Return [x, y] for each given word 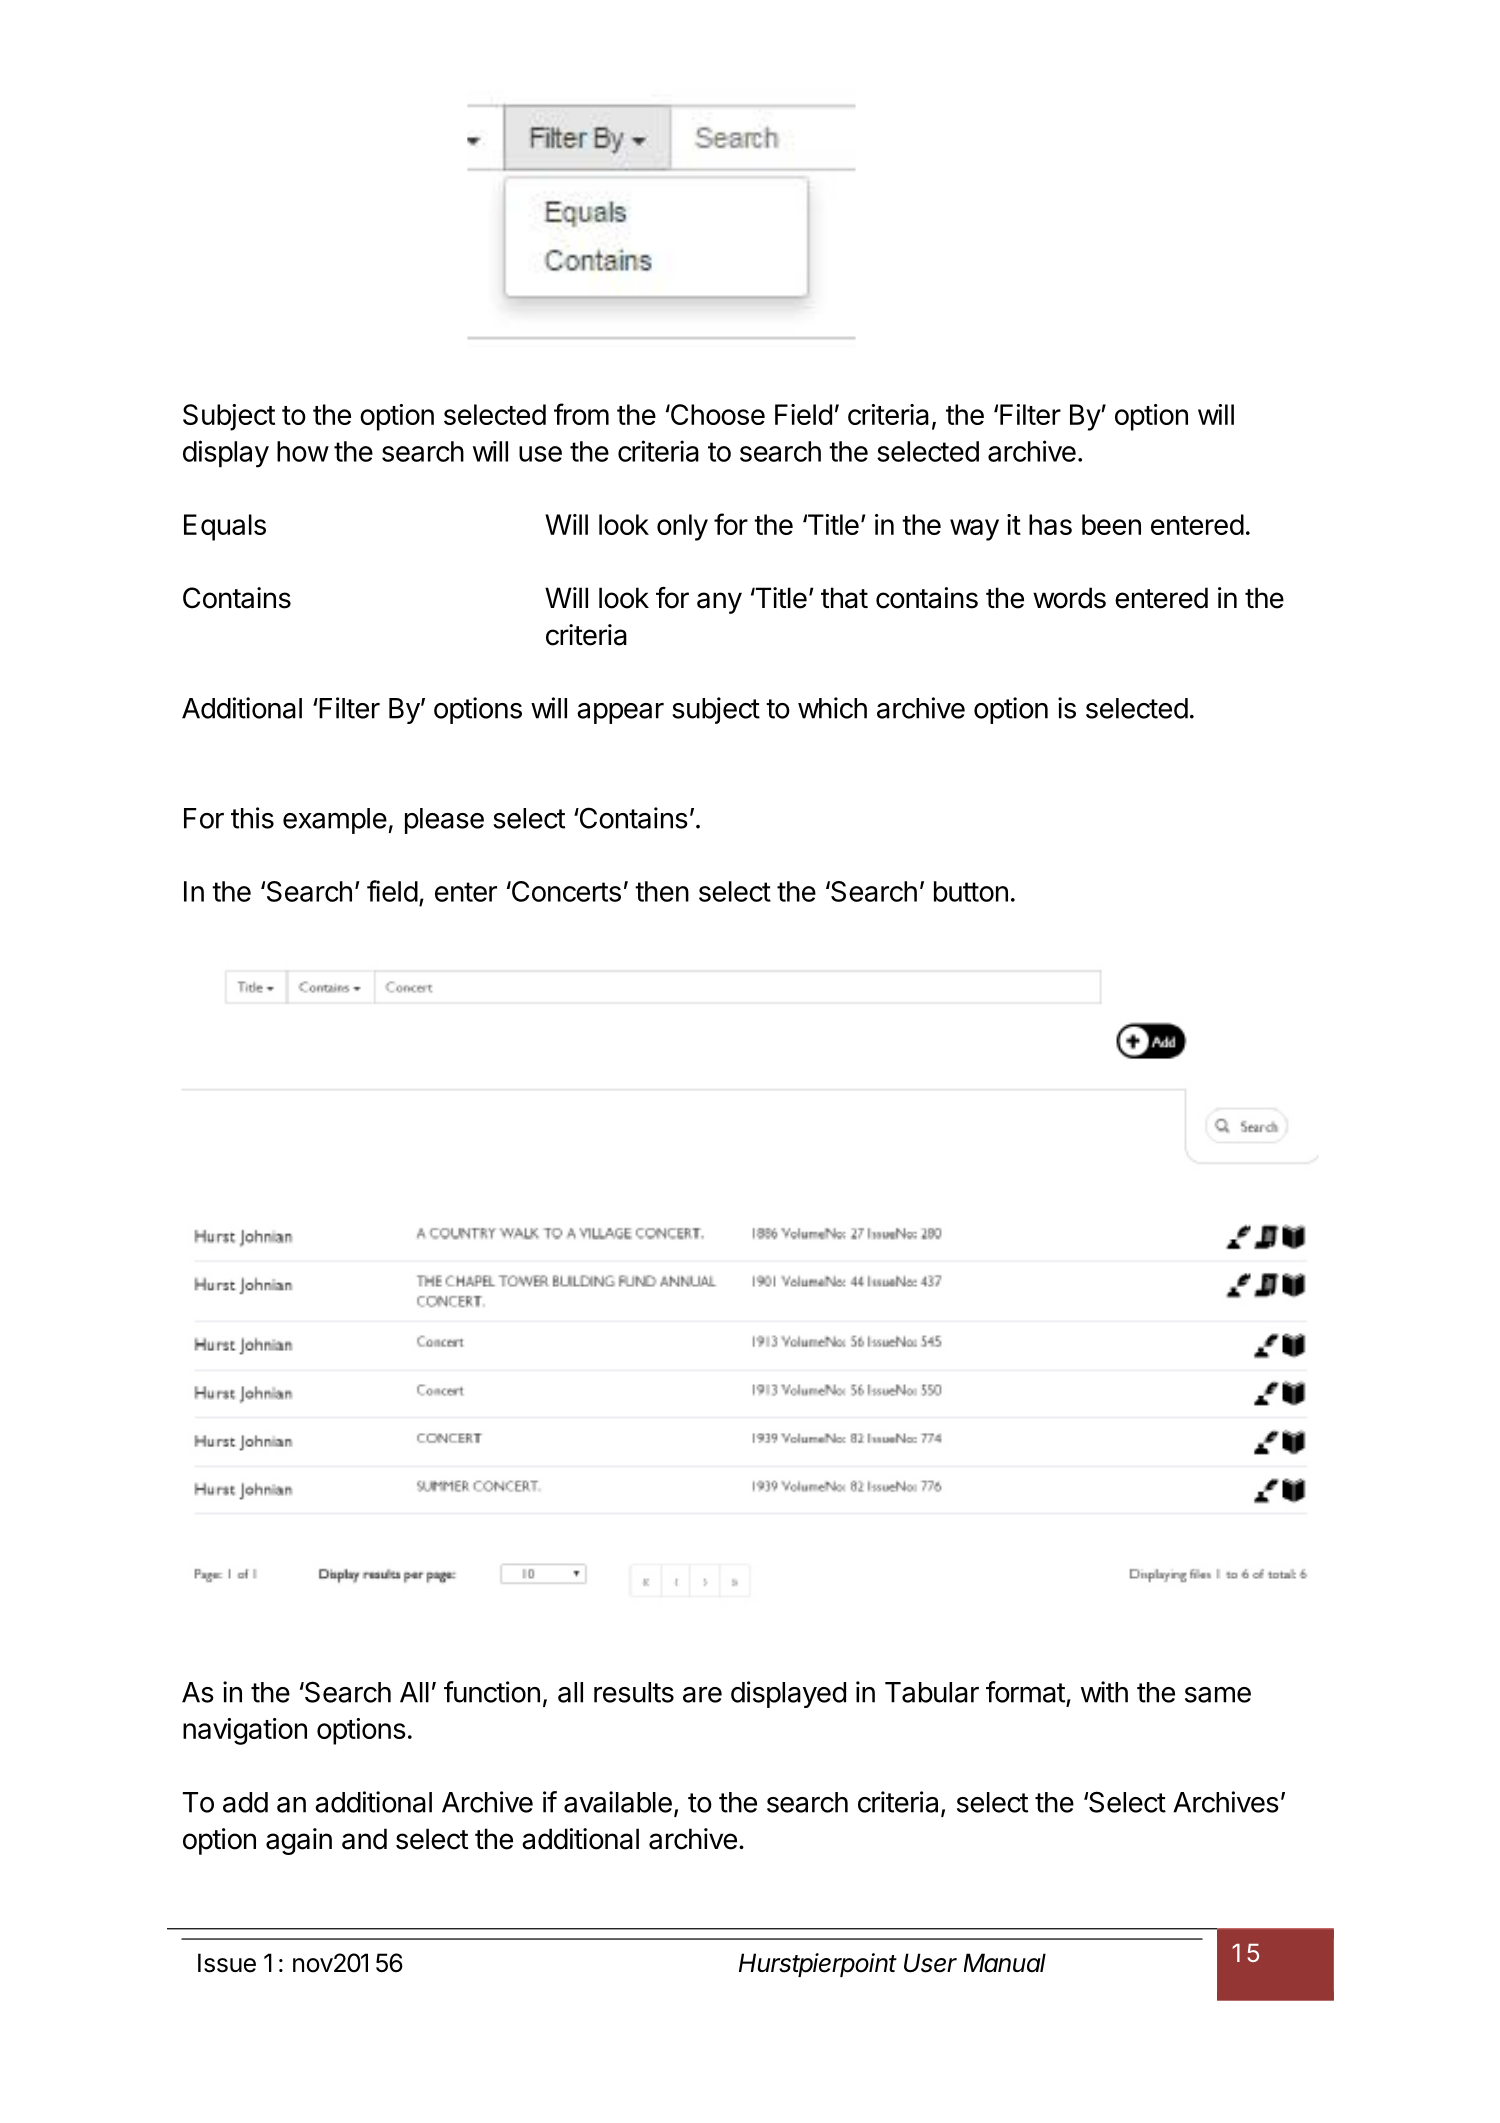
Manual [1005, 1963]
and [364, 1839]
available [618, 1802]
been [1111, 524]
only [682, 527]
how [303, 451]
